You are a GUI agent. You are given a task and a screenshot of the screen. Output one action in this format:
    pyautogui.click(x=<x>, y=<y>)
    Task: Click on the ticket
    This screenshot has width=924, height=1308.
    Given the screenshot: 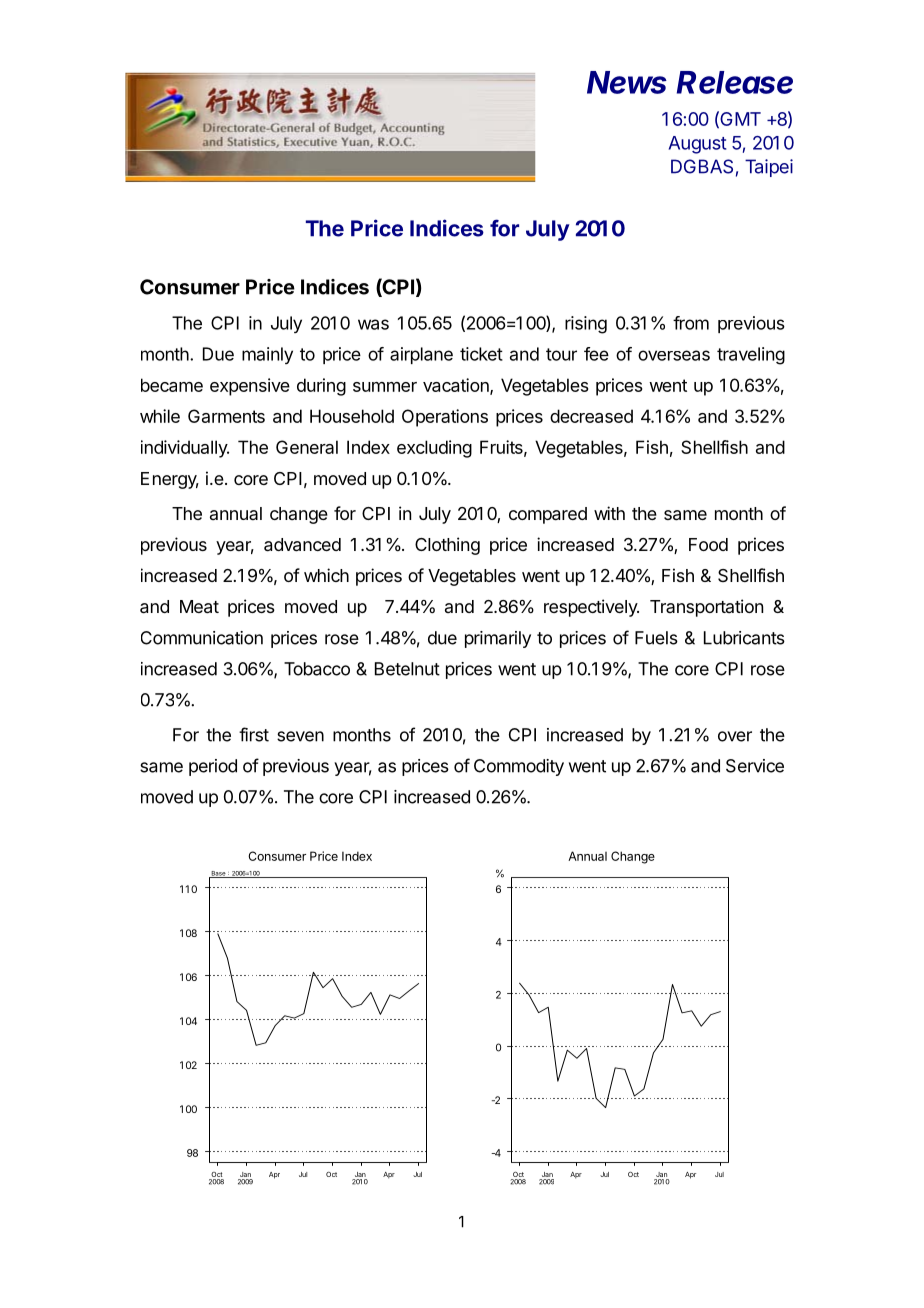 What is the action you would take?
    pyautogui.click(x=481, y=354)
